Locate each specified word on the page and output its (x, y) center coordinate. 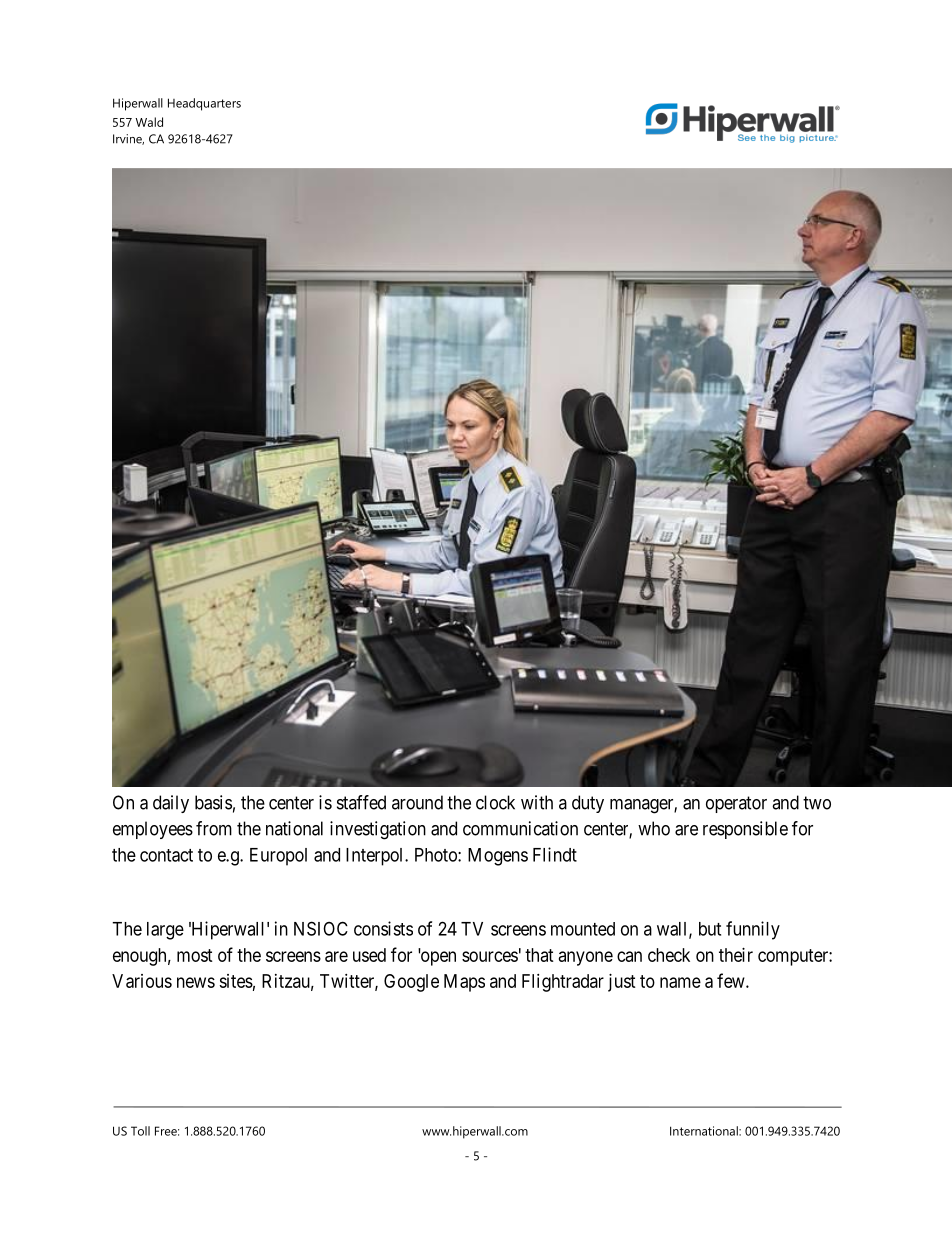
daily (171, 804)
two (817, 803)
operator (736, 804)
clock (495, 802)
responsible (745, 830)
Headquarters (204, 104)
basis (213, 802)
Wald (149, 122)
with (537, 802)
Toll (140, 1131)
